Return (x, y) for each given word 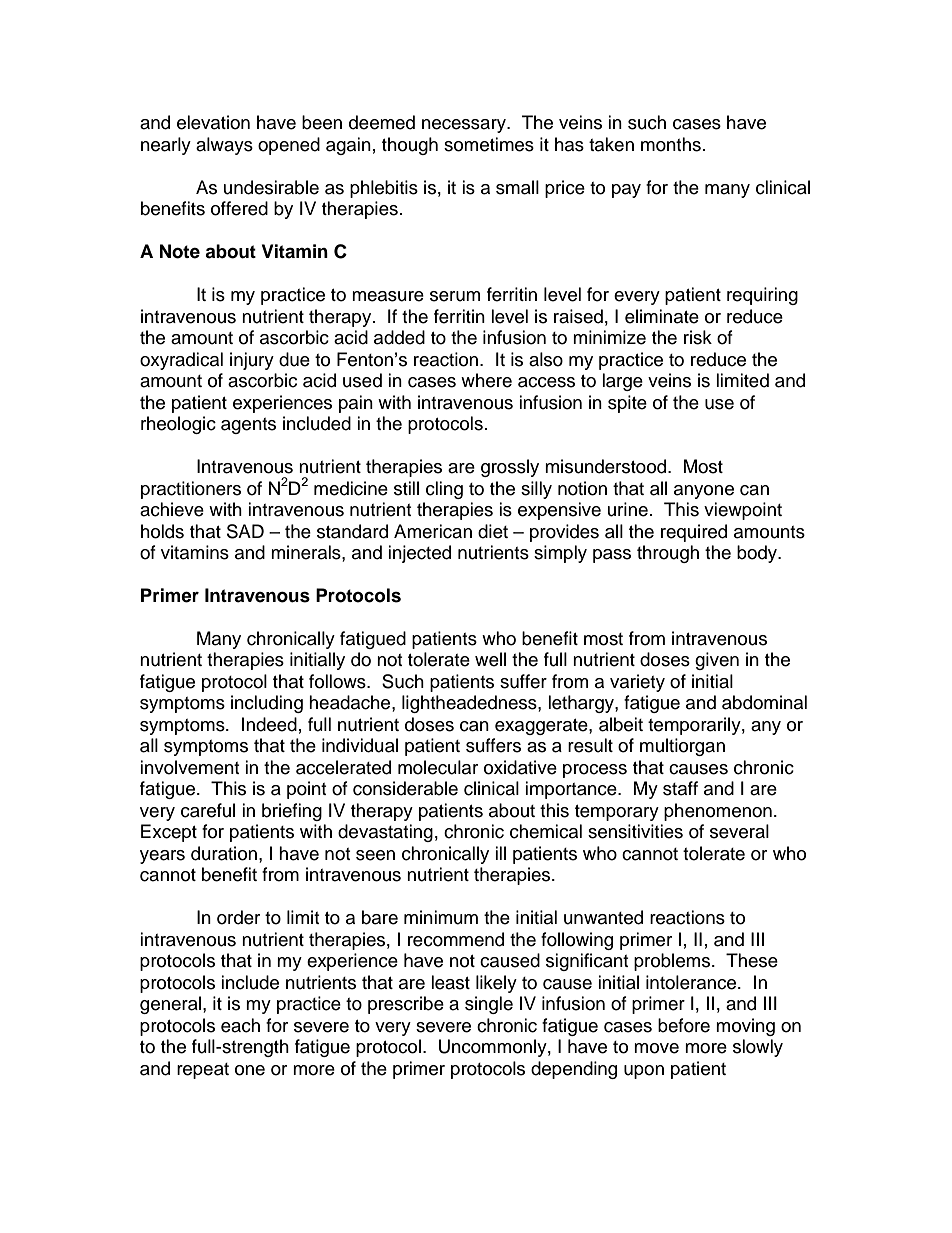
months (671, 144)
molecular (438, 767)
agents (248, 426)
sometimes (489, 144)
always (224, 146)
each (240, 1025)
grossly (510, 468)
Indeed (269, 724)
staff (680, 788)
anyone (704, 492)
